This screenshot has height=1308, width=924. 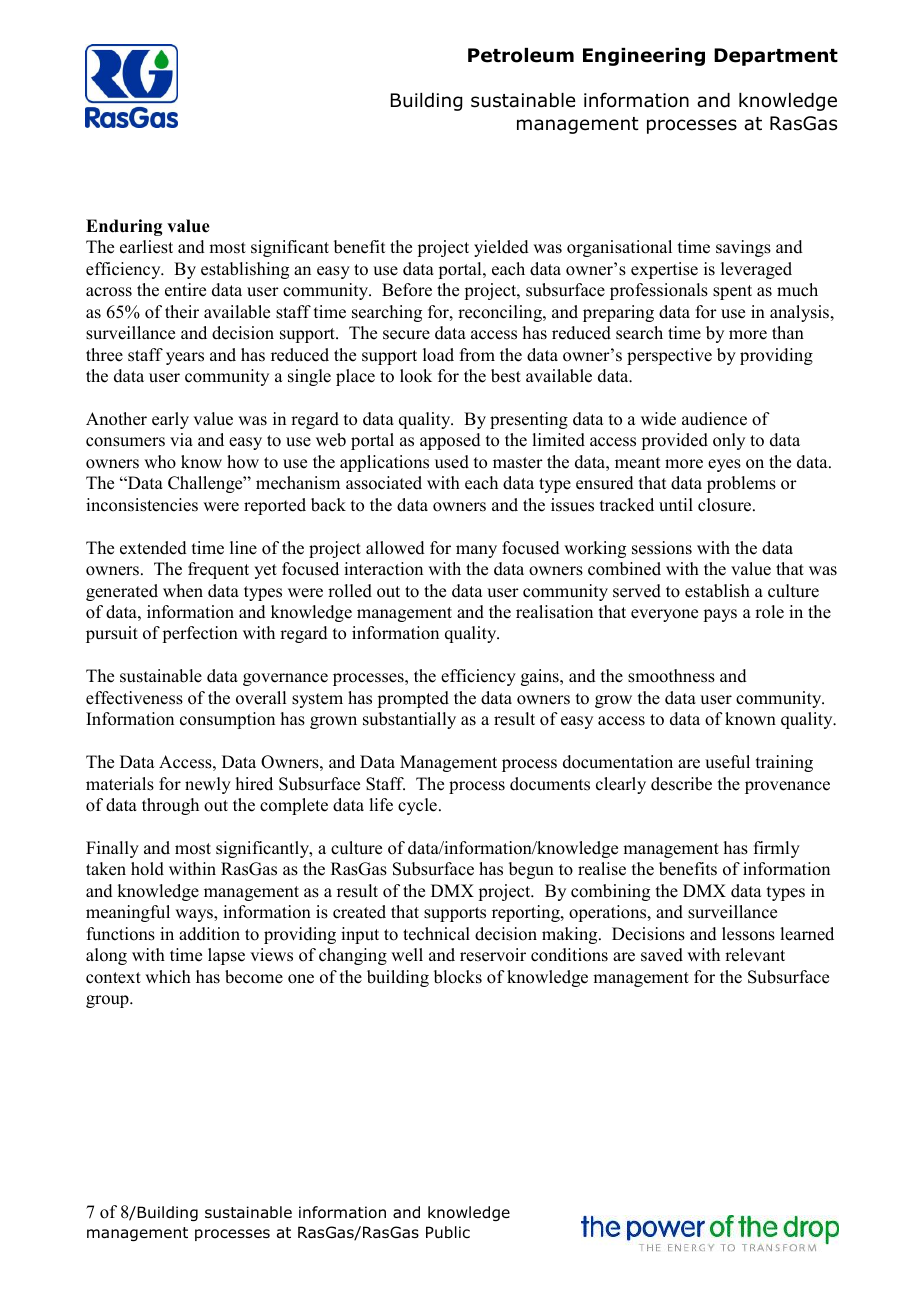 What do you see at coordinates (501, 248) in the screenshot?
I see `yielded` at bounding box center [501, 248].
